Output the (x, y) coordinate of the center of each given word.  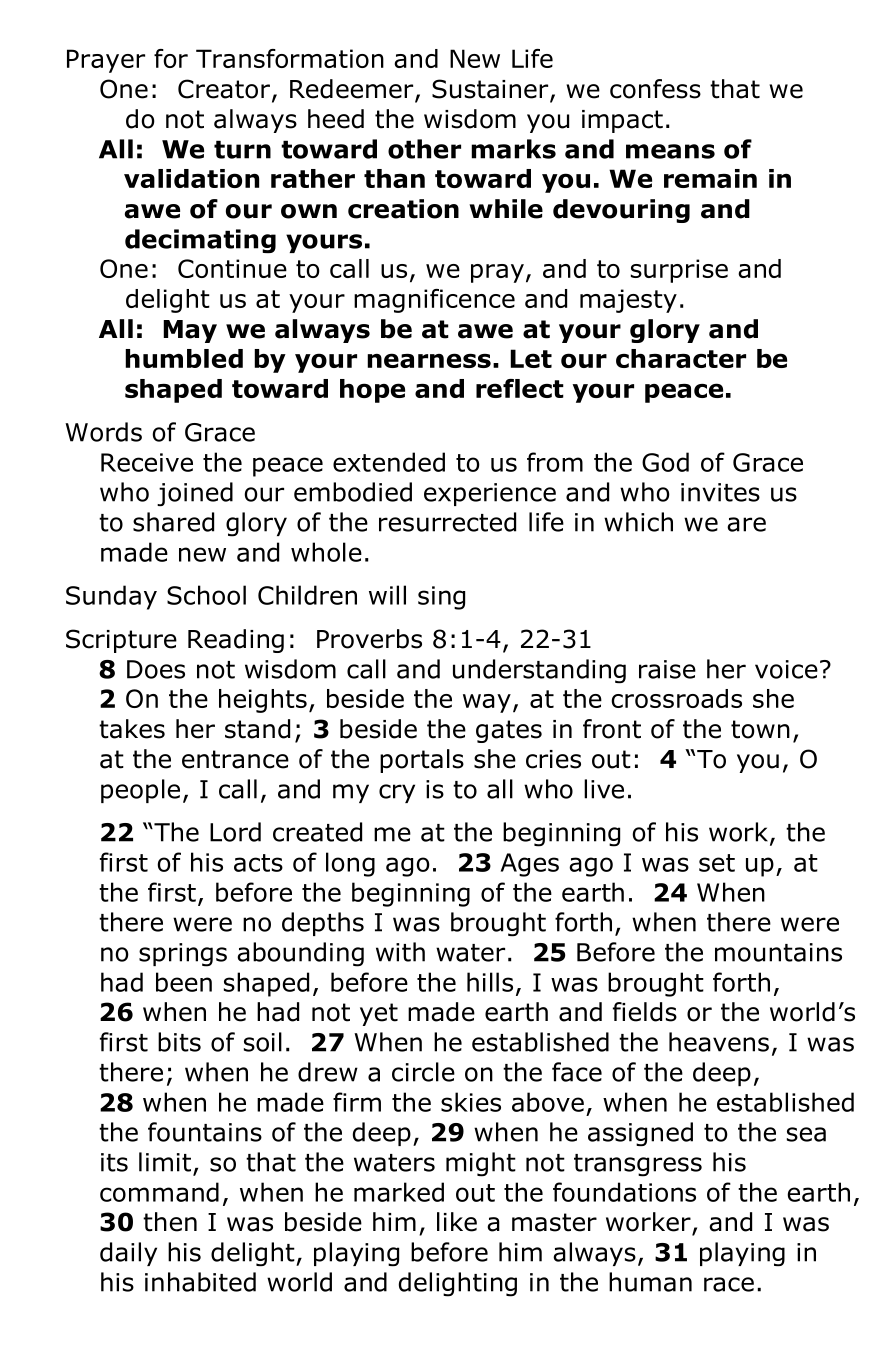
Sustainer (491, 90)
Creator (224, 89)
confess (655, 89)
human (650, 1282)
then (170, 1222)
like (457, 1222)
